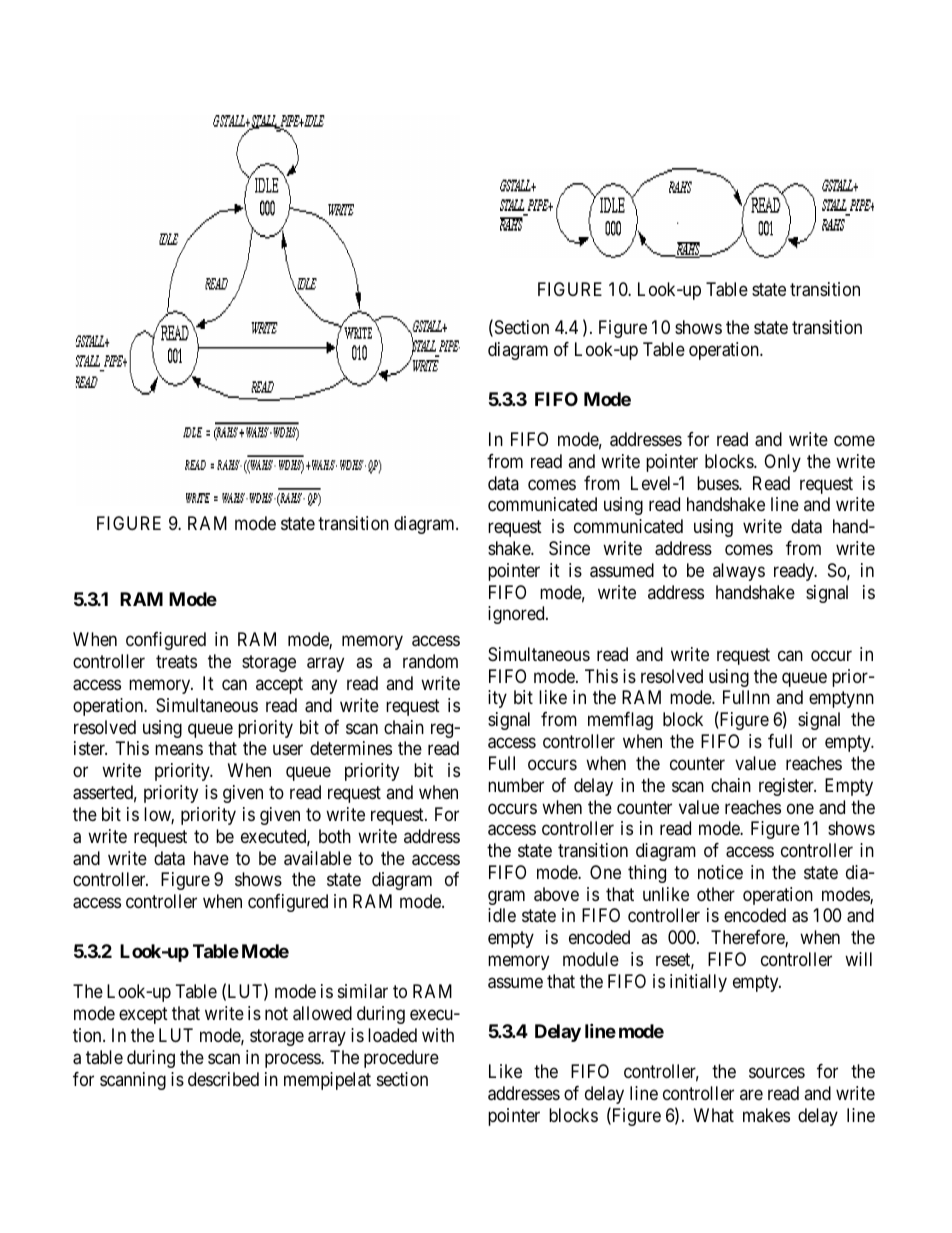  Describe the element at coordinates (718, 483) in the screenshot. I see `buses` at that location.
